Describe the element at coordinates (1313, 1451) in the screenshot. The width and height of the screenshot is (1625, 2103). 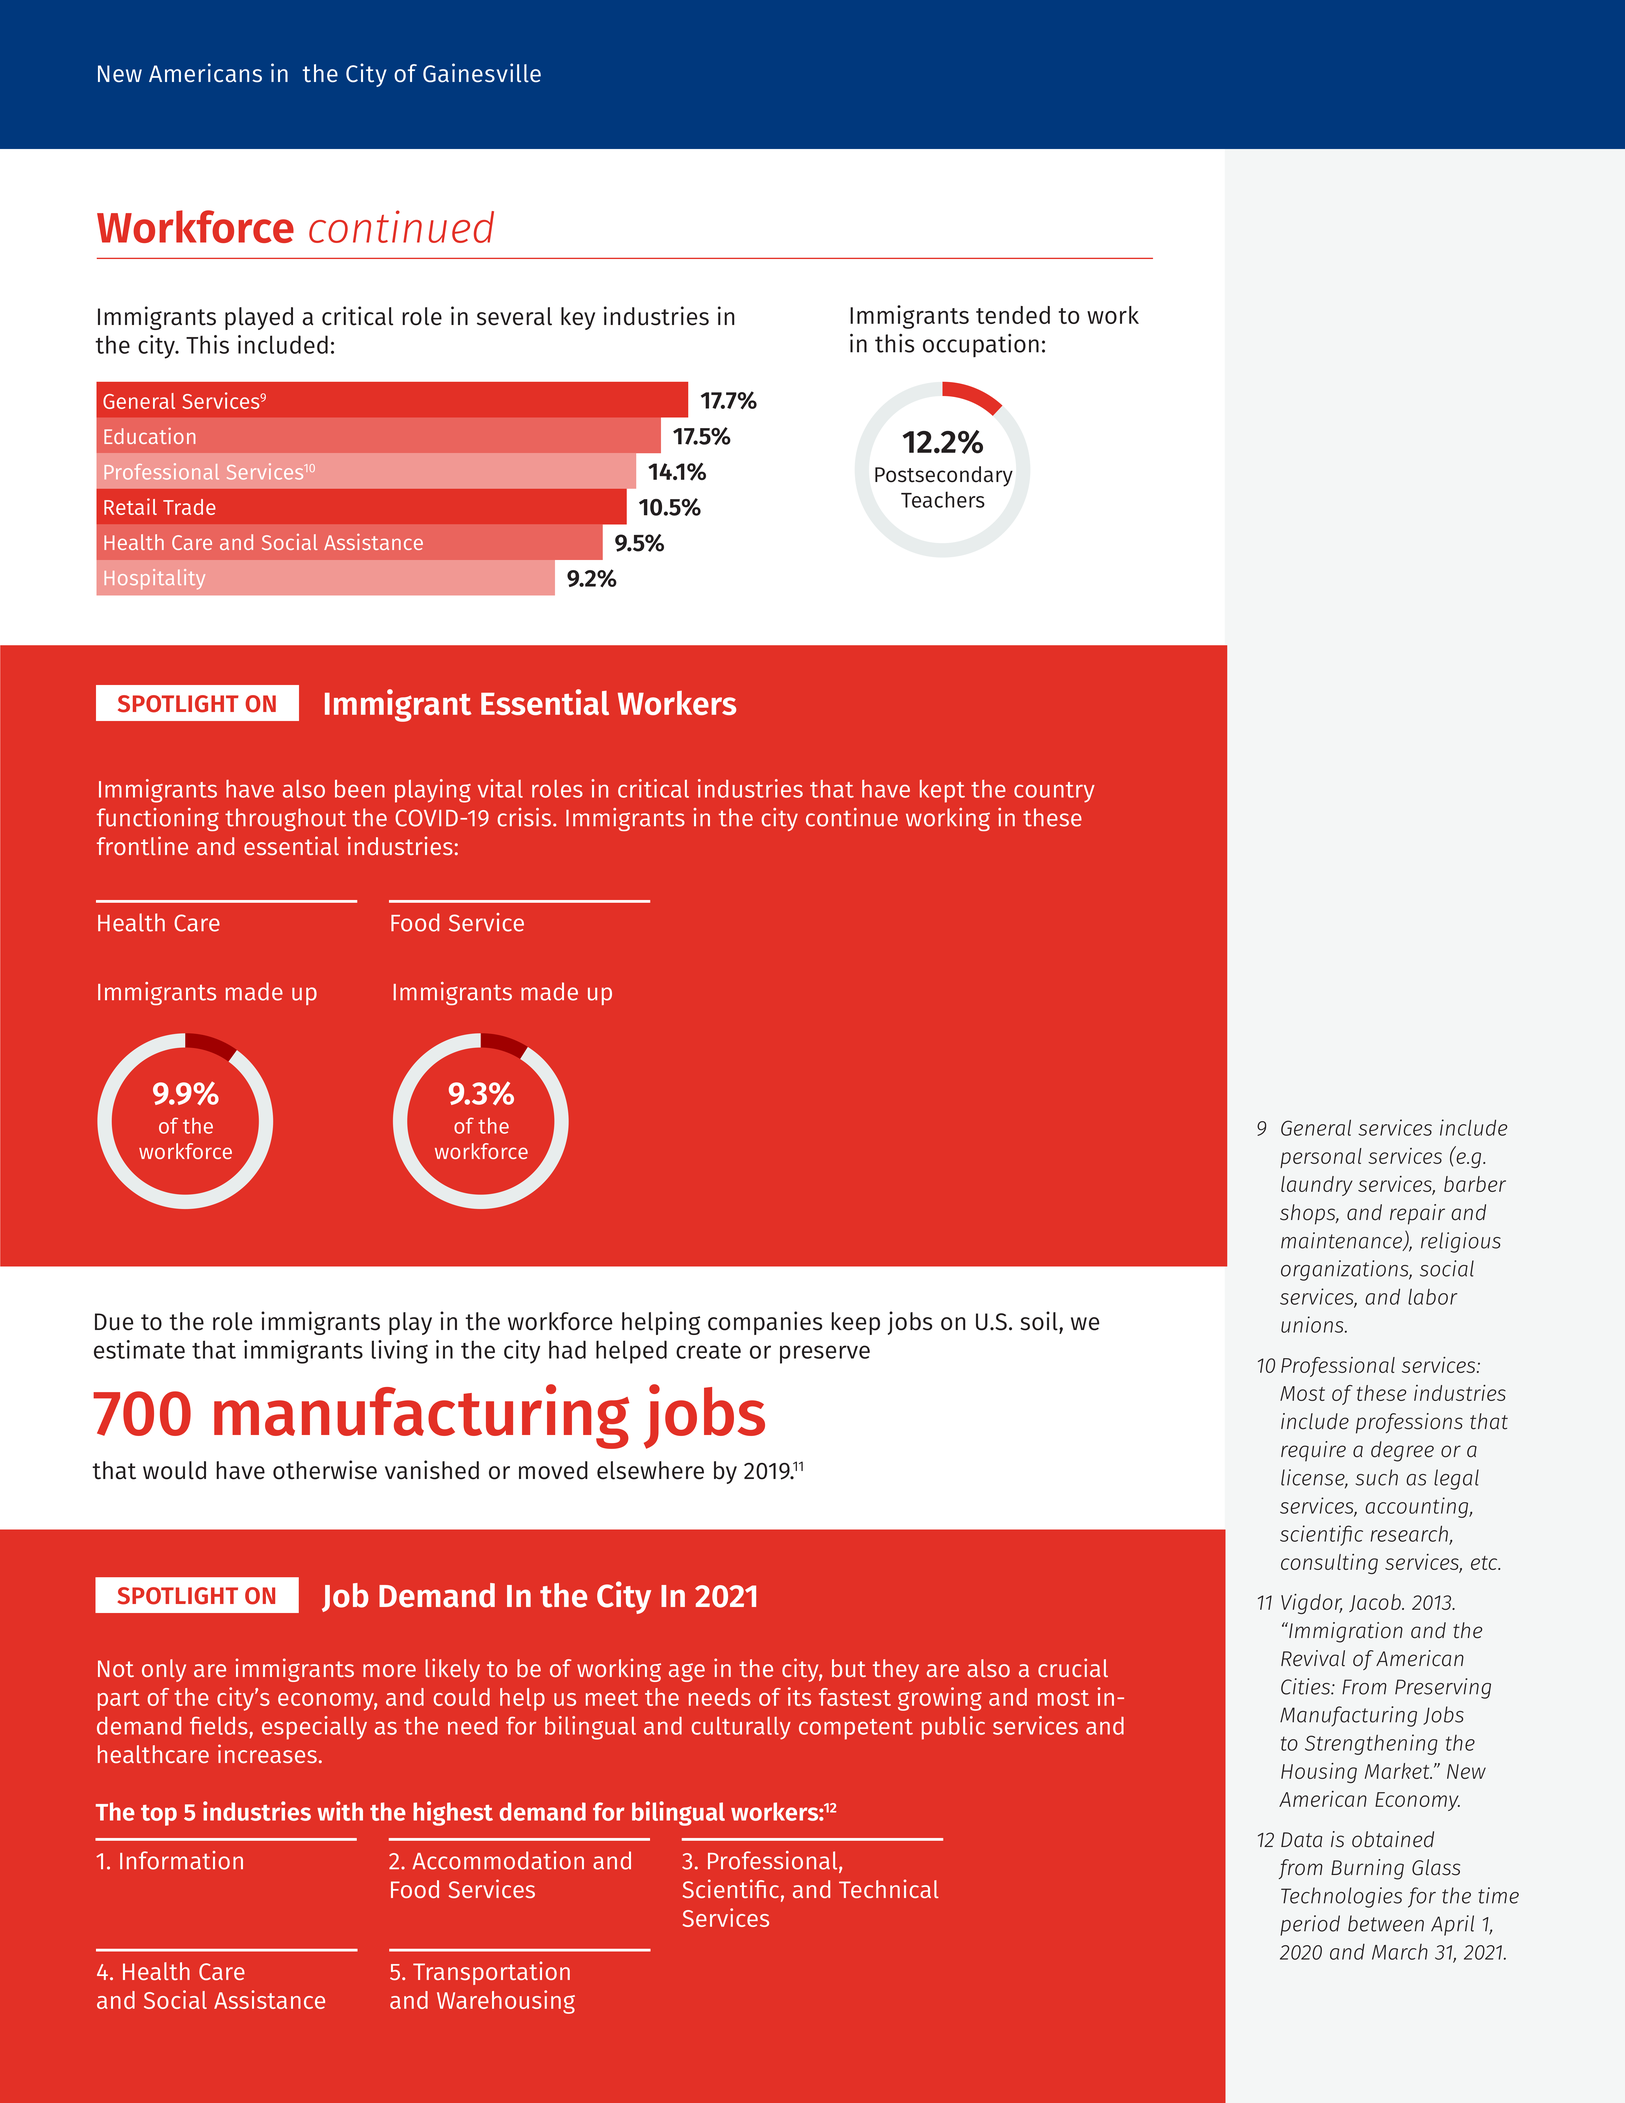
I see `require` at that location.
